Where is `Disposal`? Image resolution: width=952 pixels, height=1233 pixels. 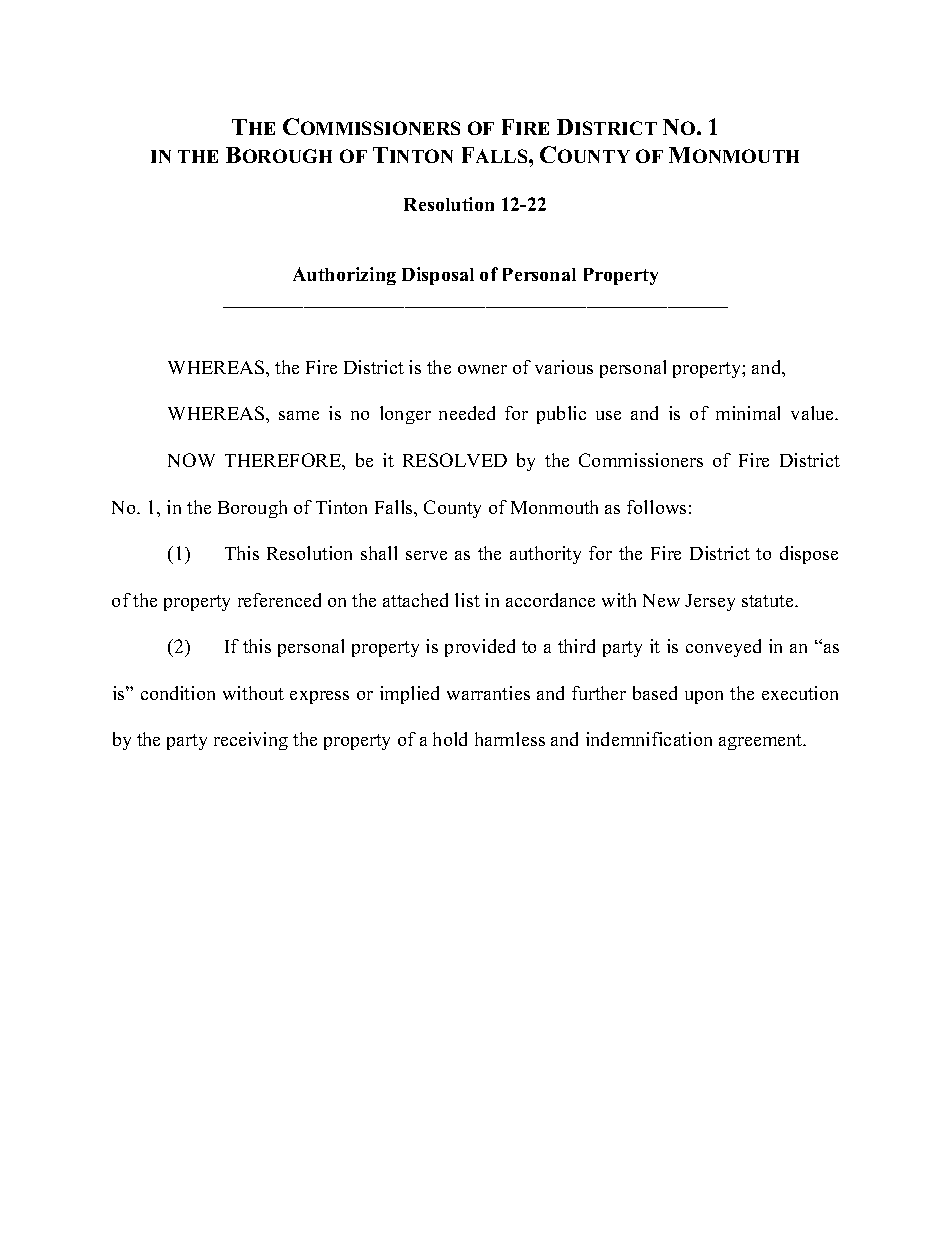
Disposal is located at coordinates (438, 276).
